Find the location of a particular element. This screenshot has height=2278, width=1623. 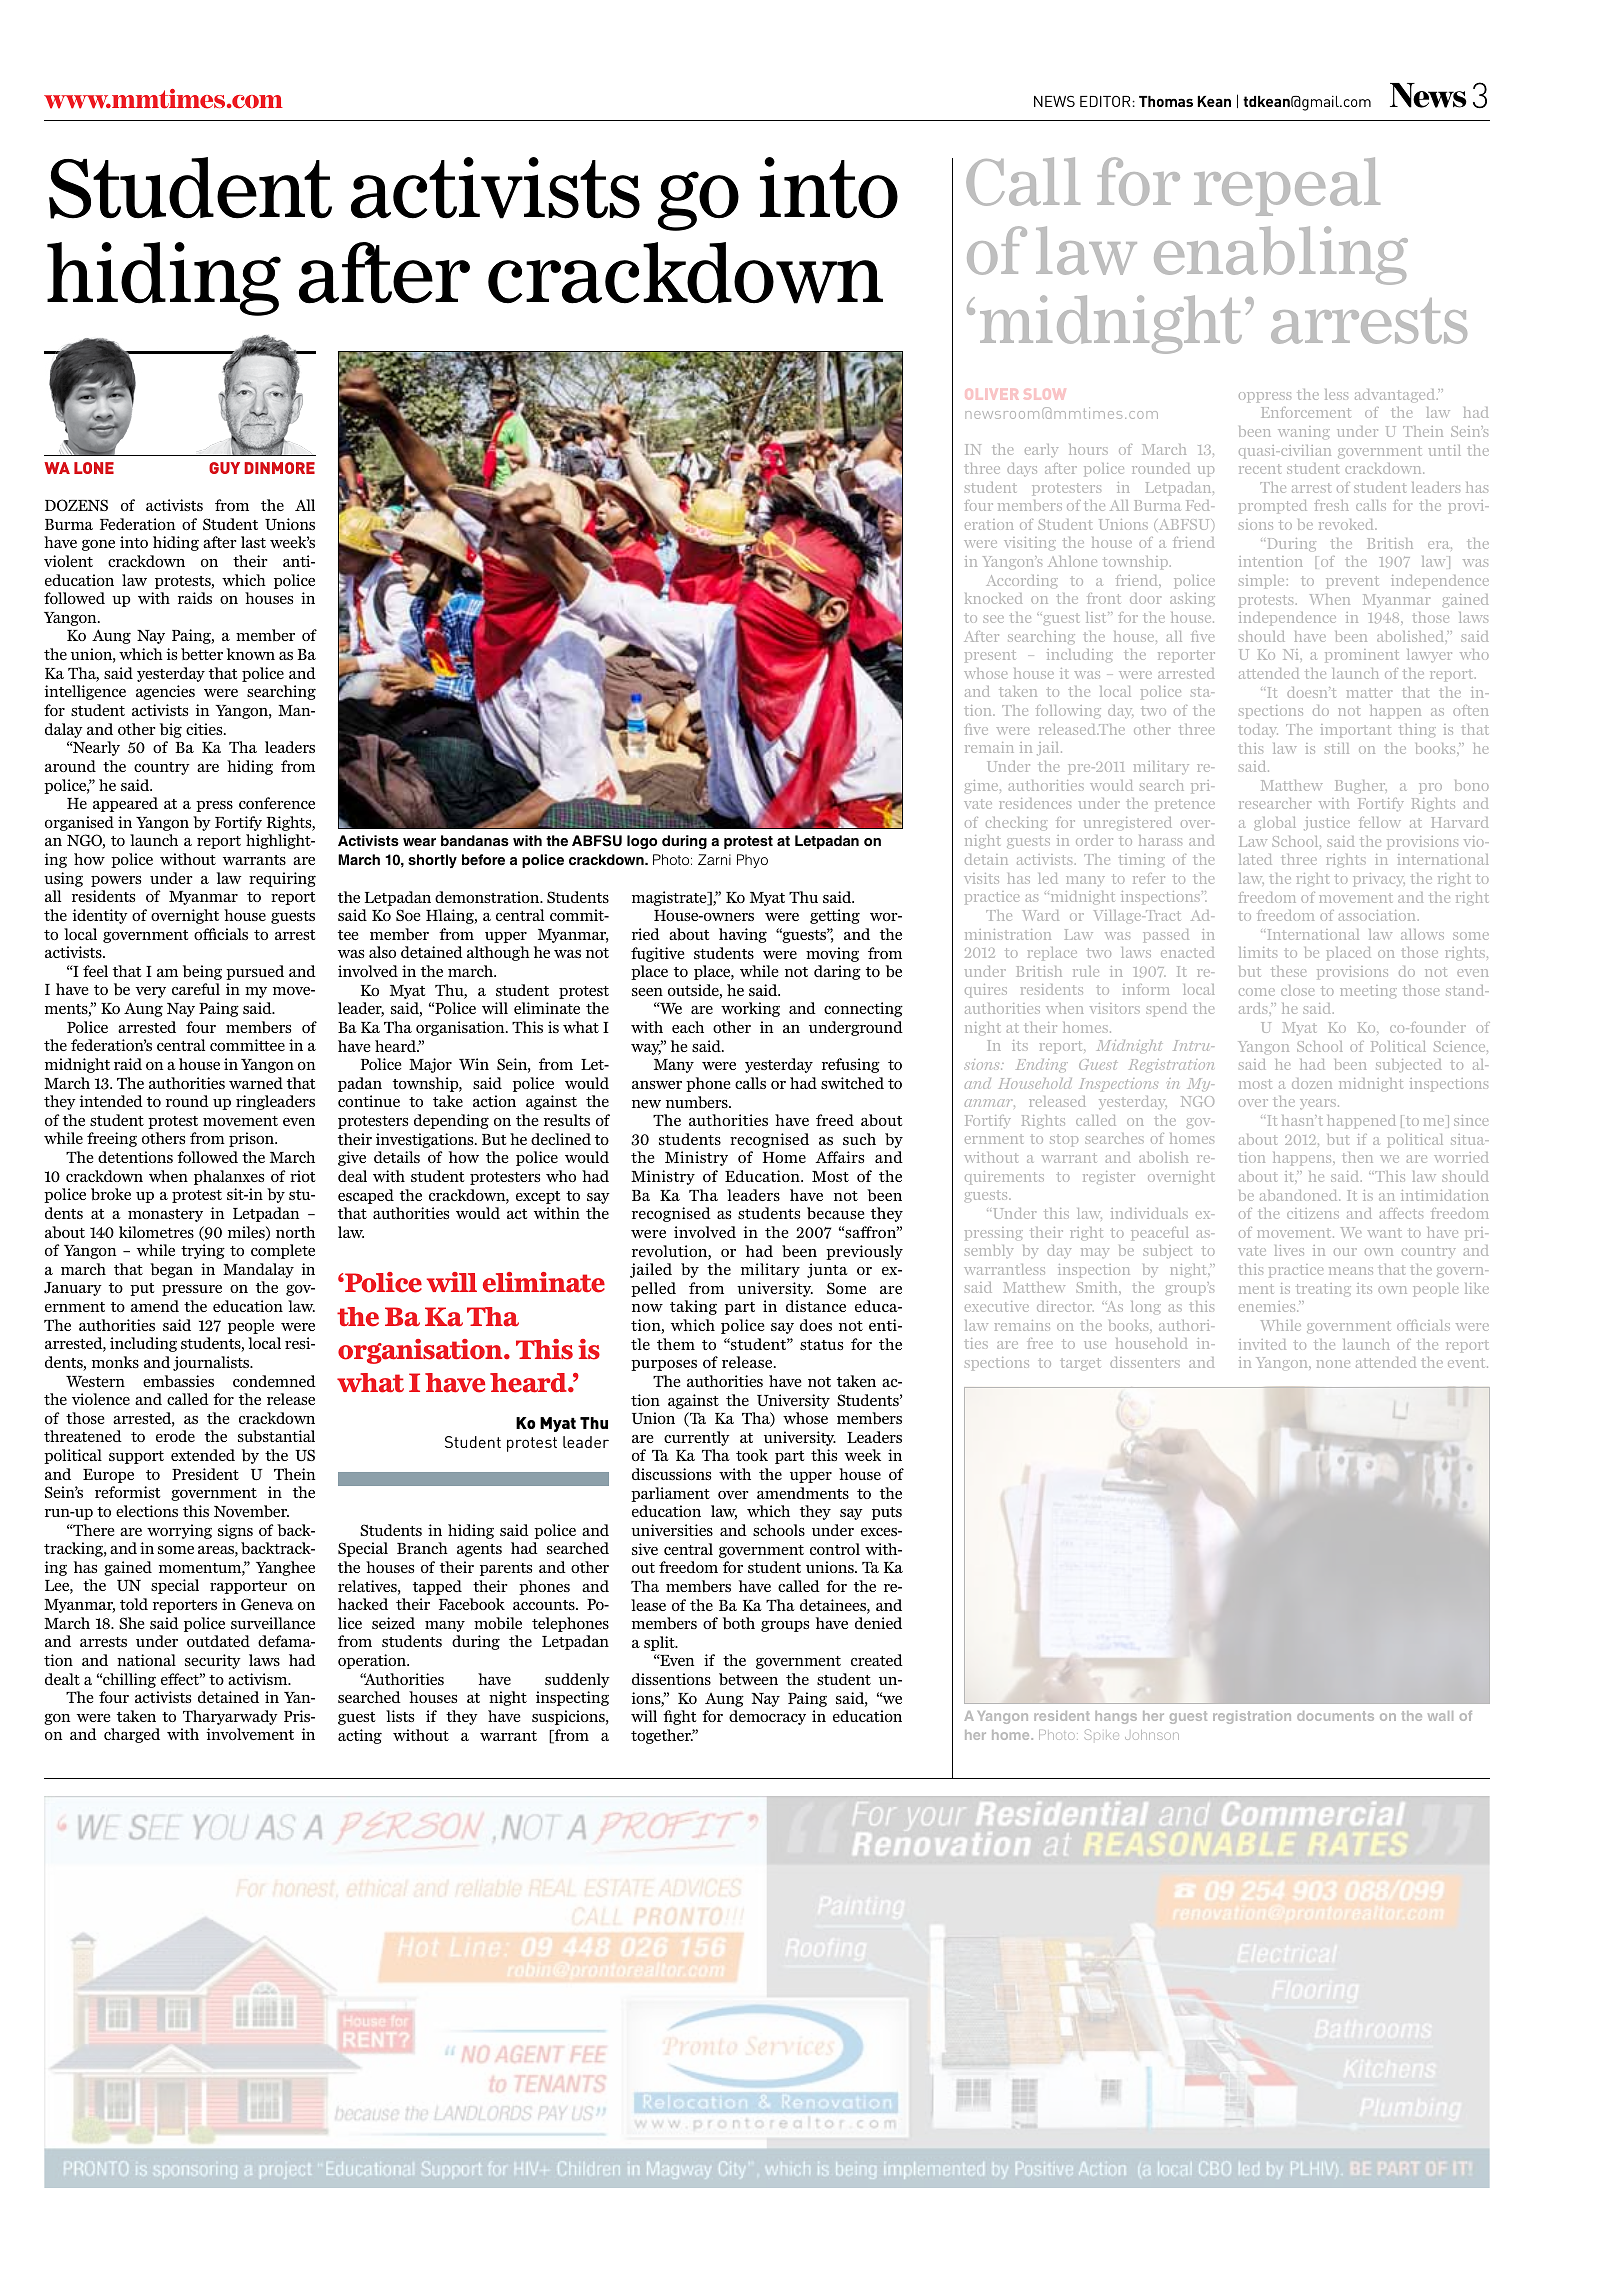

limits is located at coordinates (1258, 952).
